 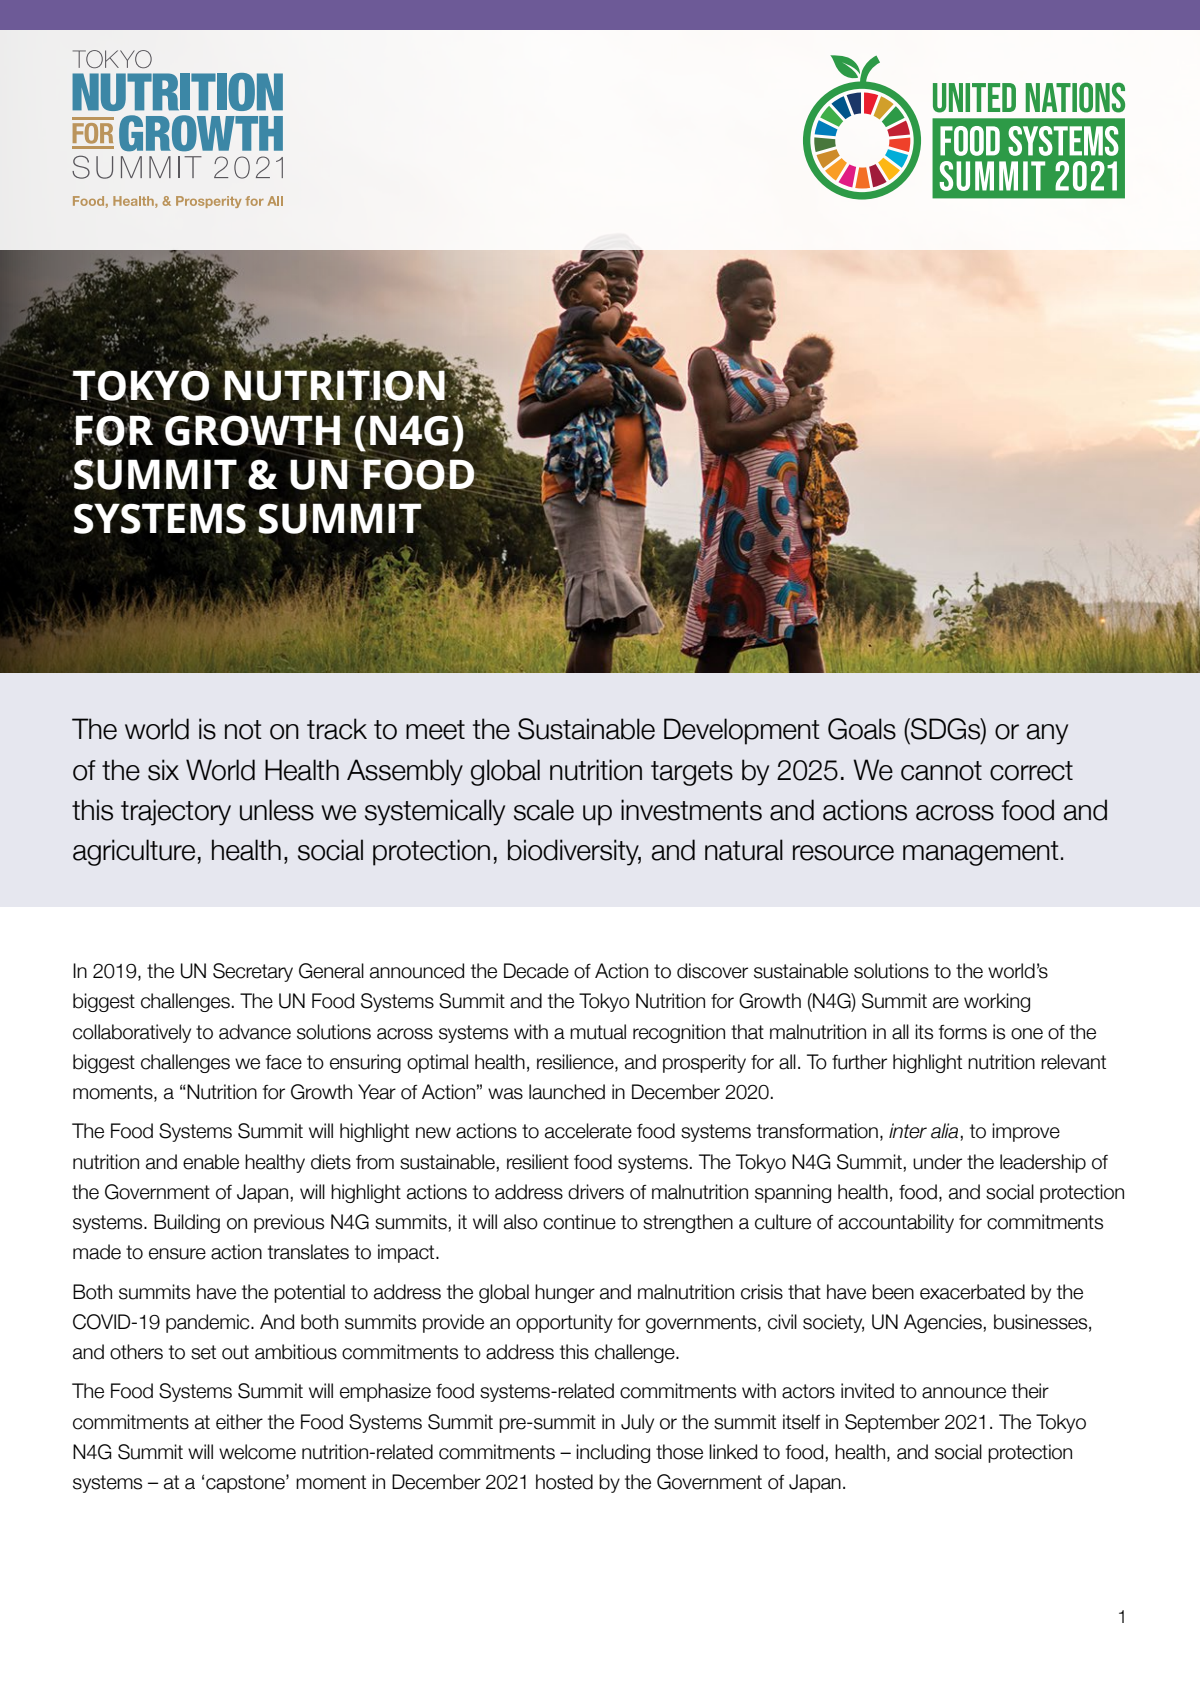 I want to click on welcome, so click(x=257, y=1452).
